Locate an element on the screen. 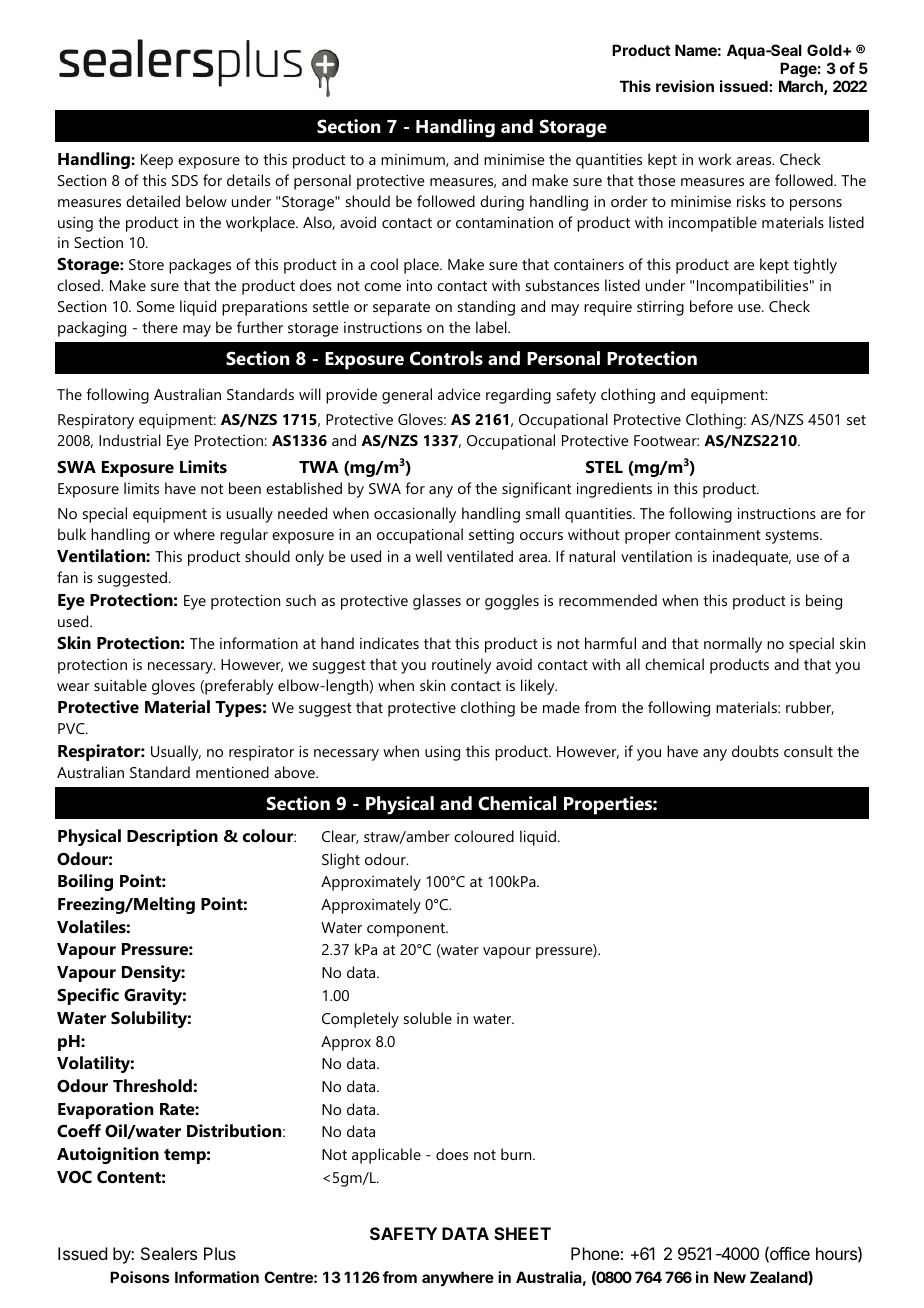 The width and height of the screenshot is (924, 1308). occasionally is located at coordinates (415, 515).
